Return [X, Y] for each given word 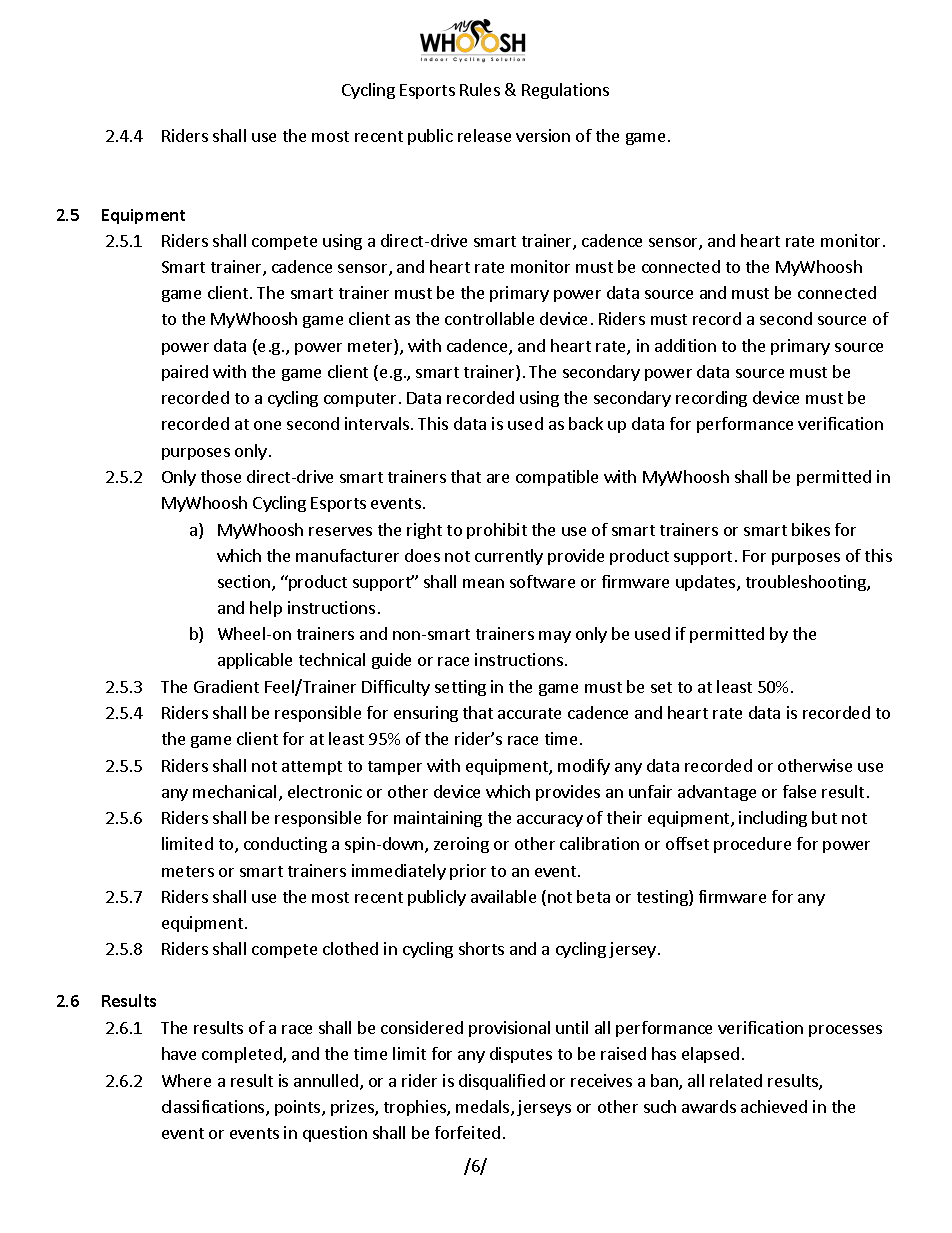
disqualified [502, 1082]
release [484, 135]
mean [483, 583]
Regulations [565, 91]
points [299, 1108]
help [266, 609]
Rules [480, 89]
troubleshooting [807, 583]
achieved [774, 1106]
